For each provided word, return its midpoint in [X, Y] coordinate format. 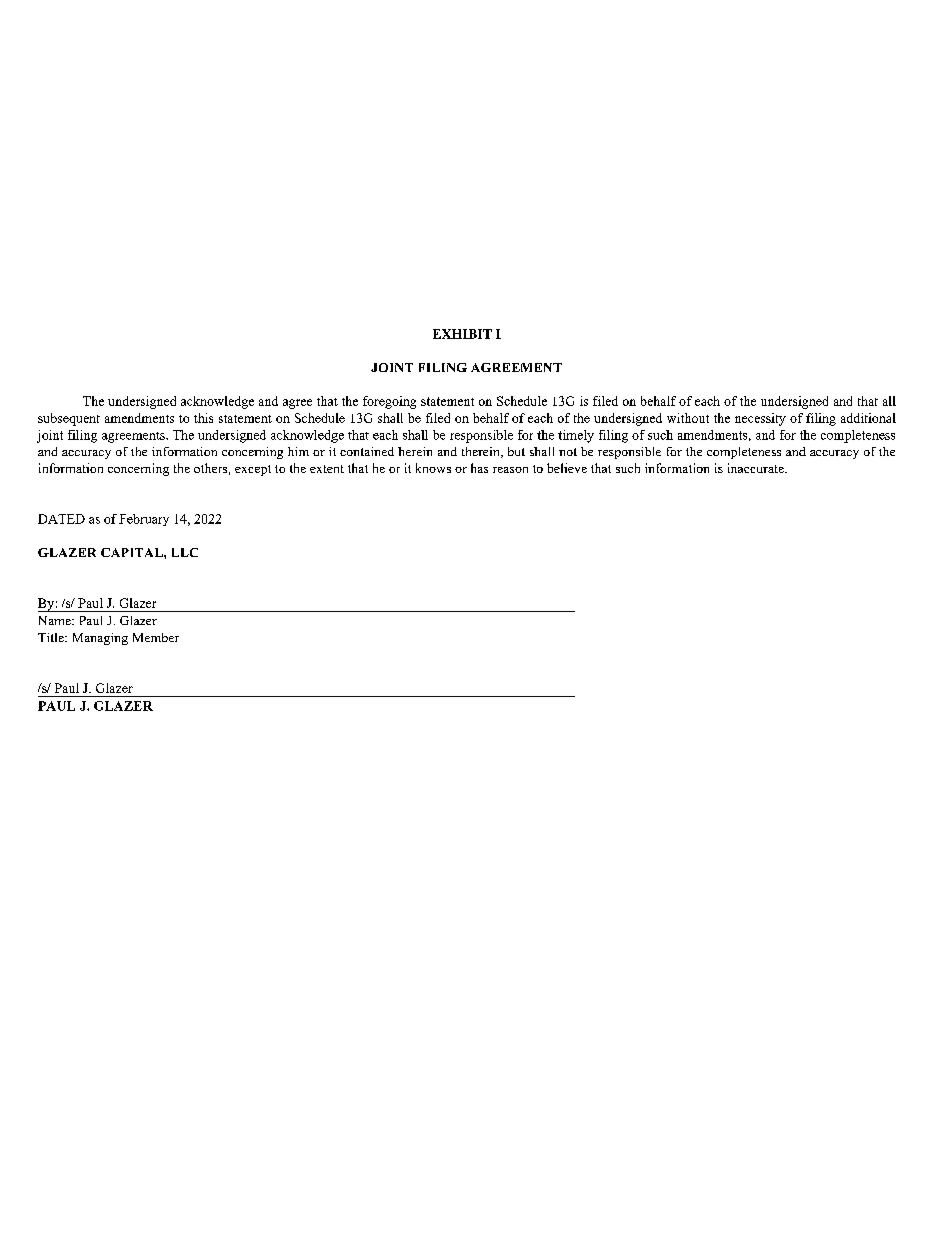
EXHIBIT [462, 334]
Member [156, 637]
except [253, 470]
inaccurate [757, 468]
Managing [100, 639]
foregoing [389, 402]
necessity [760, 419]
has [479, 468]
